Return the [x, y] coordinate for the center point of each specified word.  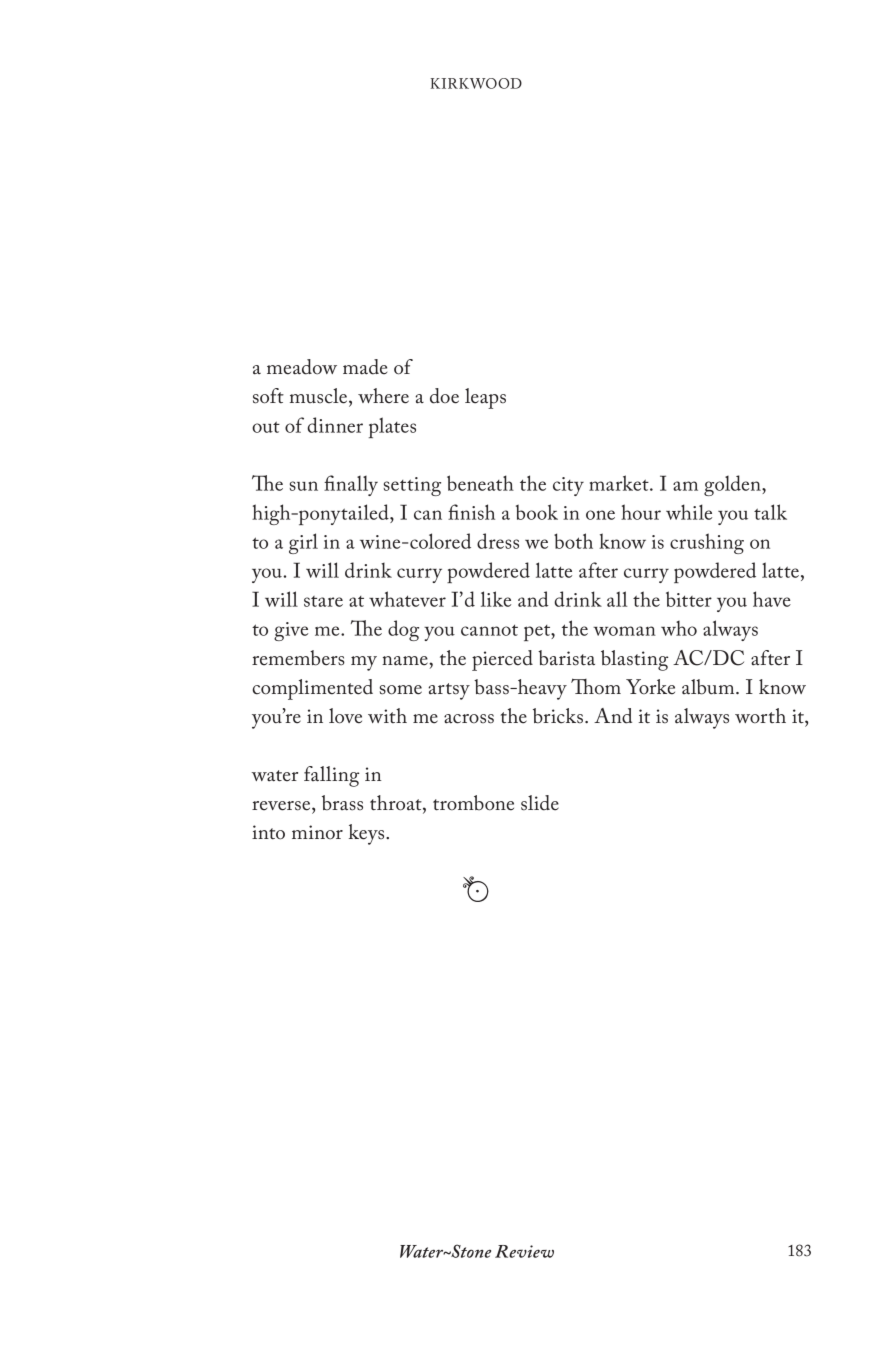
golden [733, 485]
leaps [485, 398]
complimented [313, 689]
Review [524, 1251]
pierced [502, 660]
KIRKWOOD [476, 83]
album [709, 687]
